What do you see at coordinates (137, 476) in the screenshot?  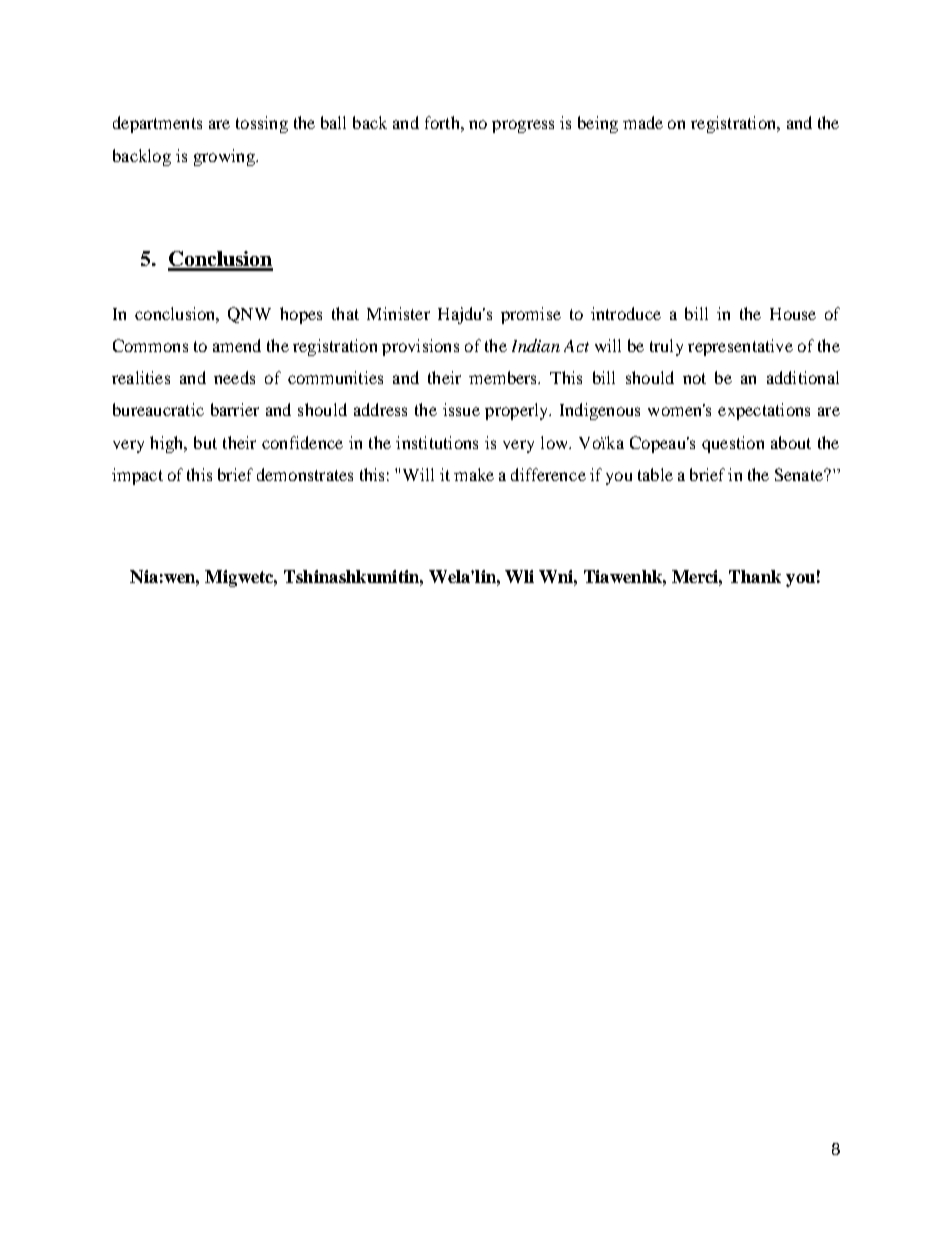 I see `impact` at bounding box center [137, 476].
